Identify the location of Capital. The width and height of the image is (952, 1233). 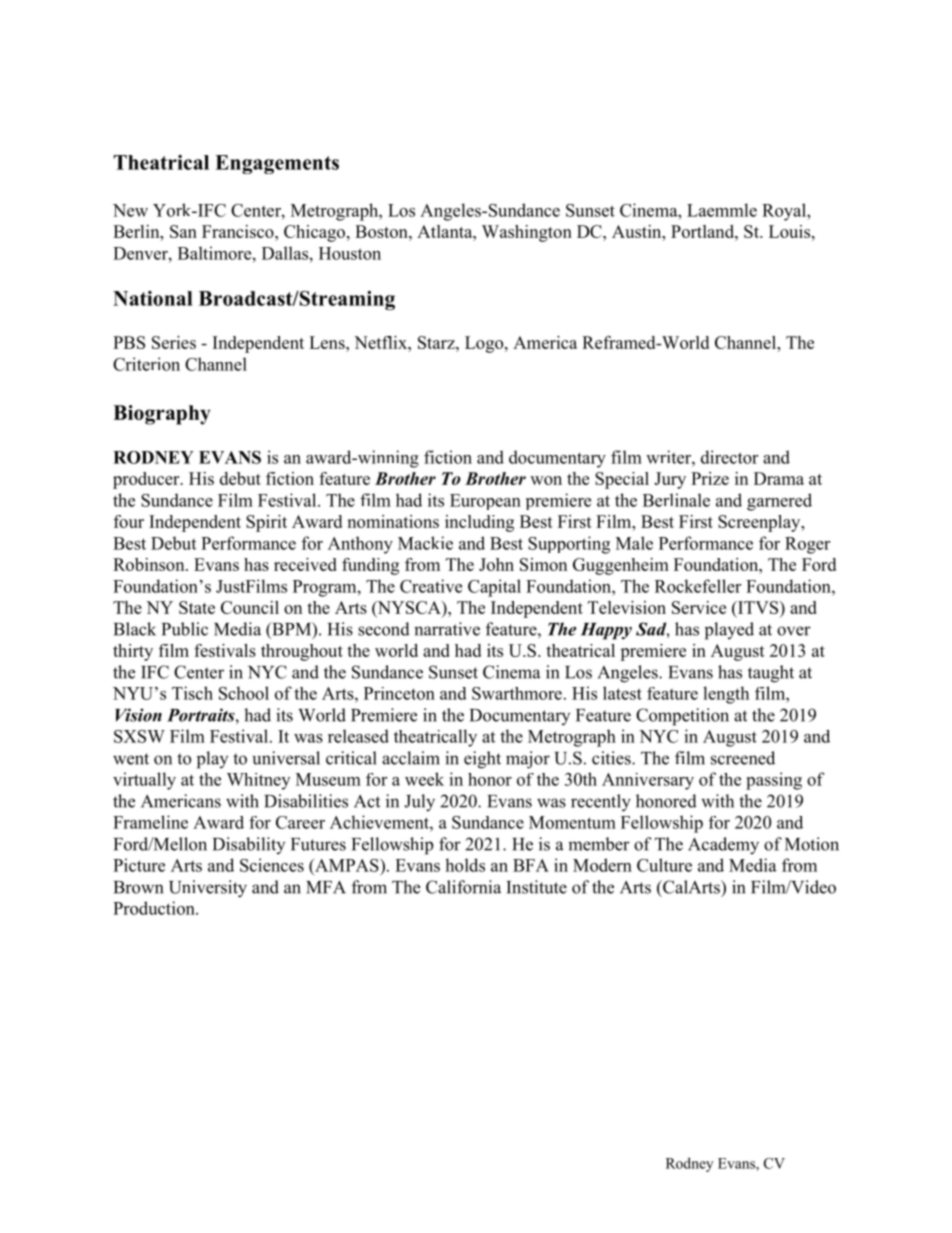
(494, 588).
